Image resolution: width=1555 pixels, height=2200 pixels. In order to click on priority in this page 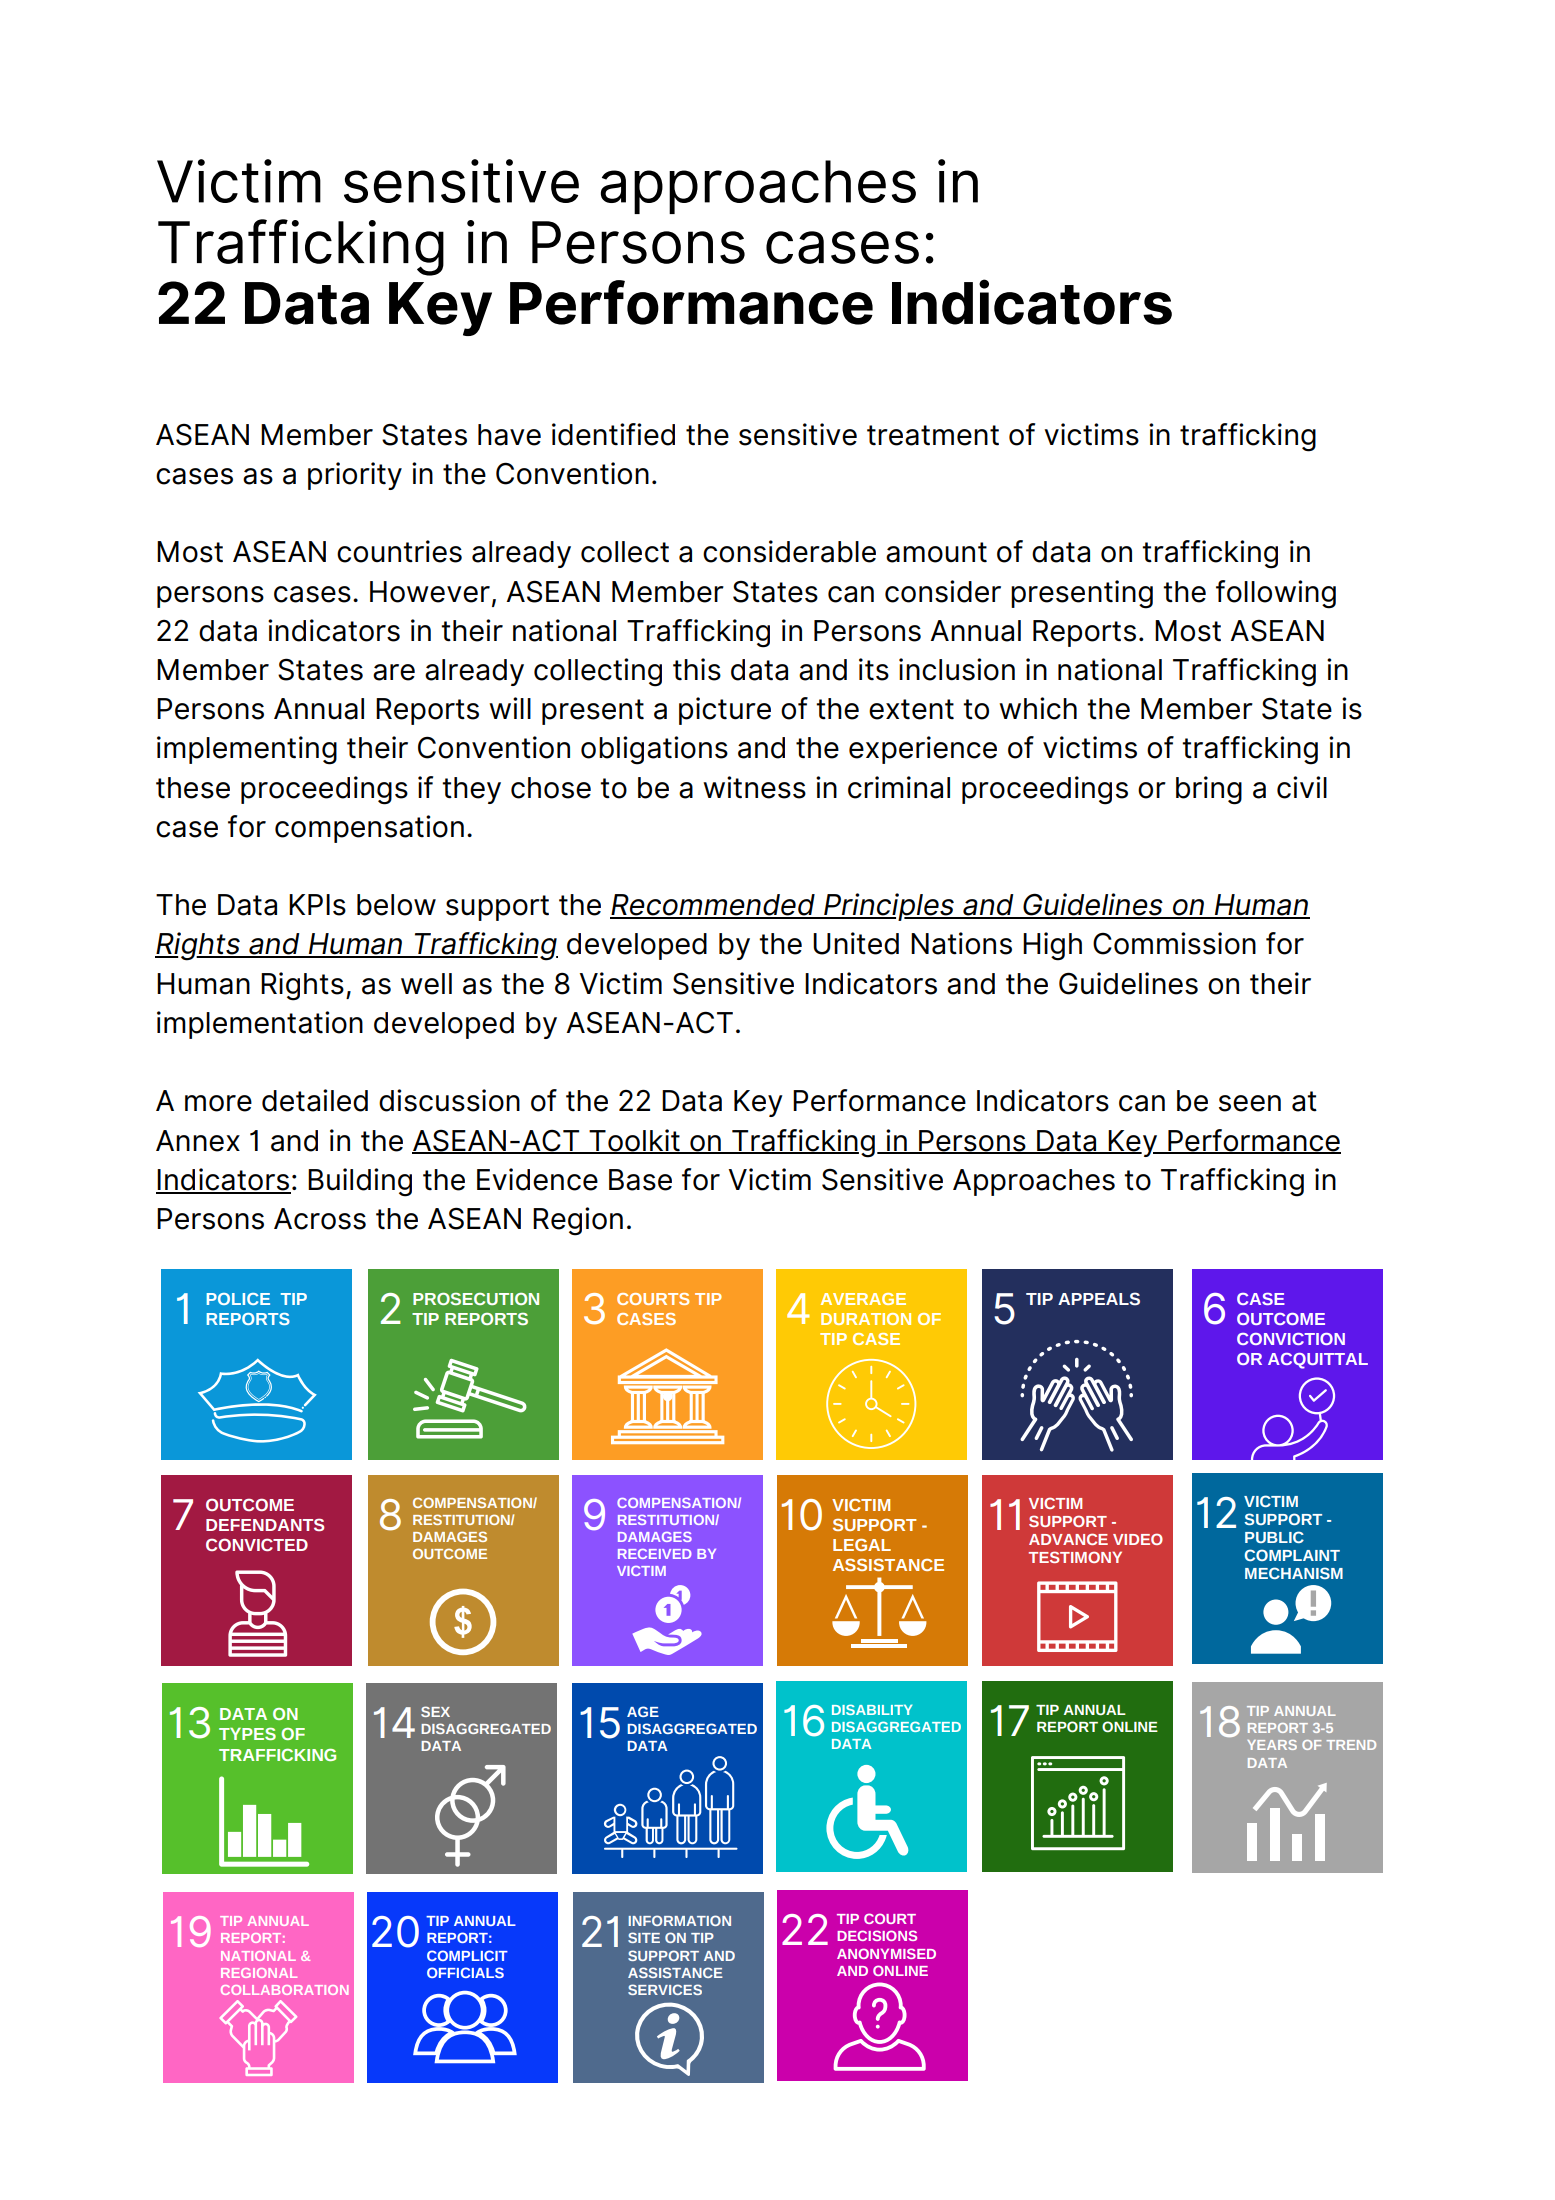, I will do `click(355, 476)`.
